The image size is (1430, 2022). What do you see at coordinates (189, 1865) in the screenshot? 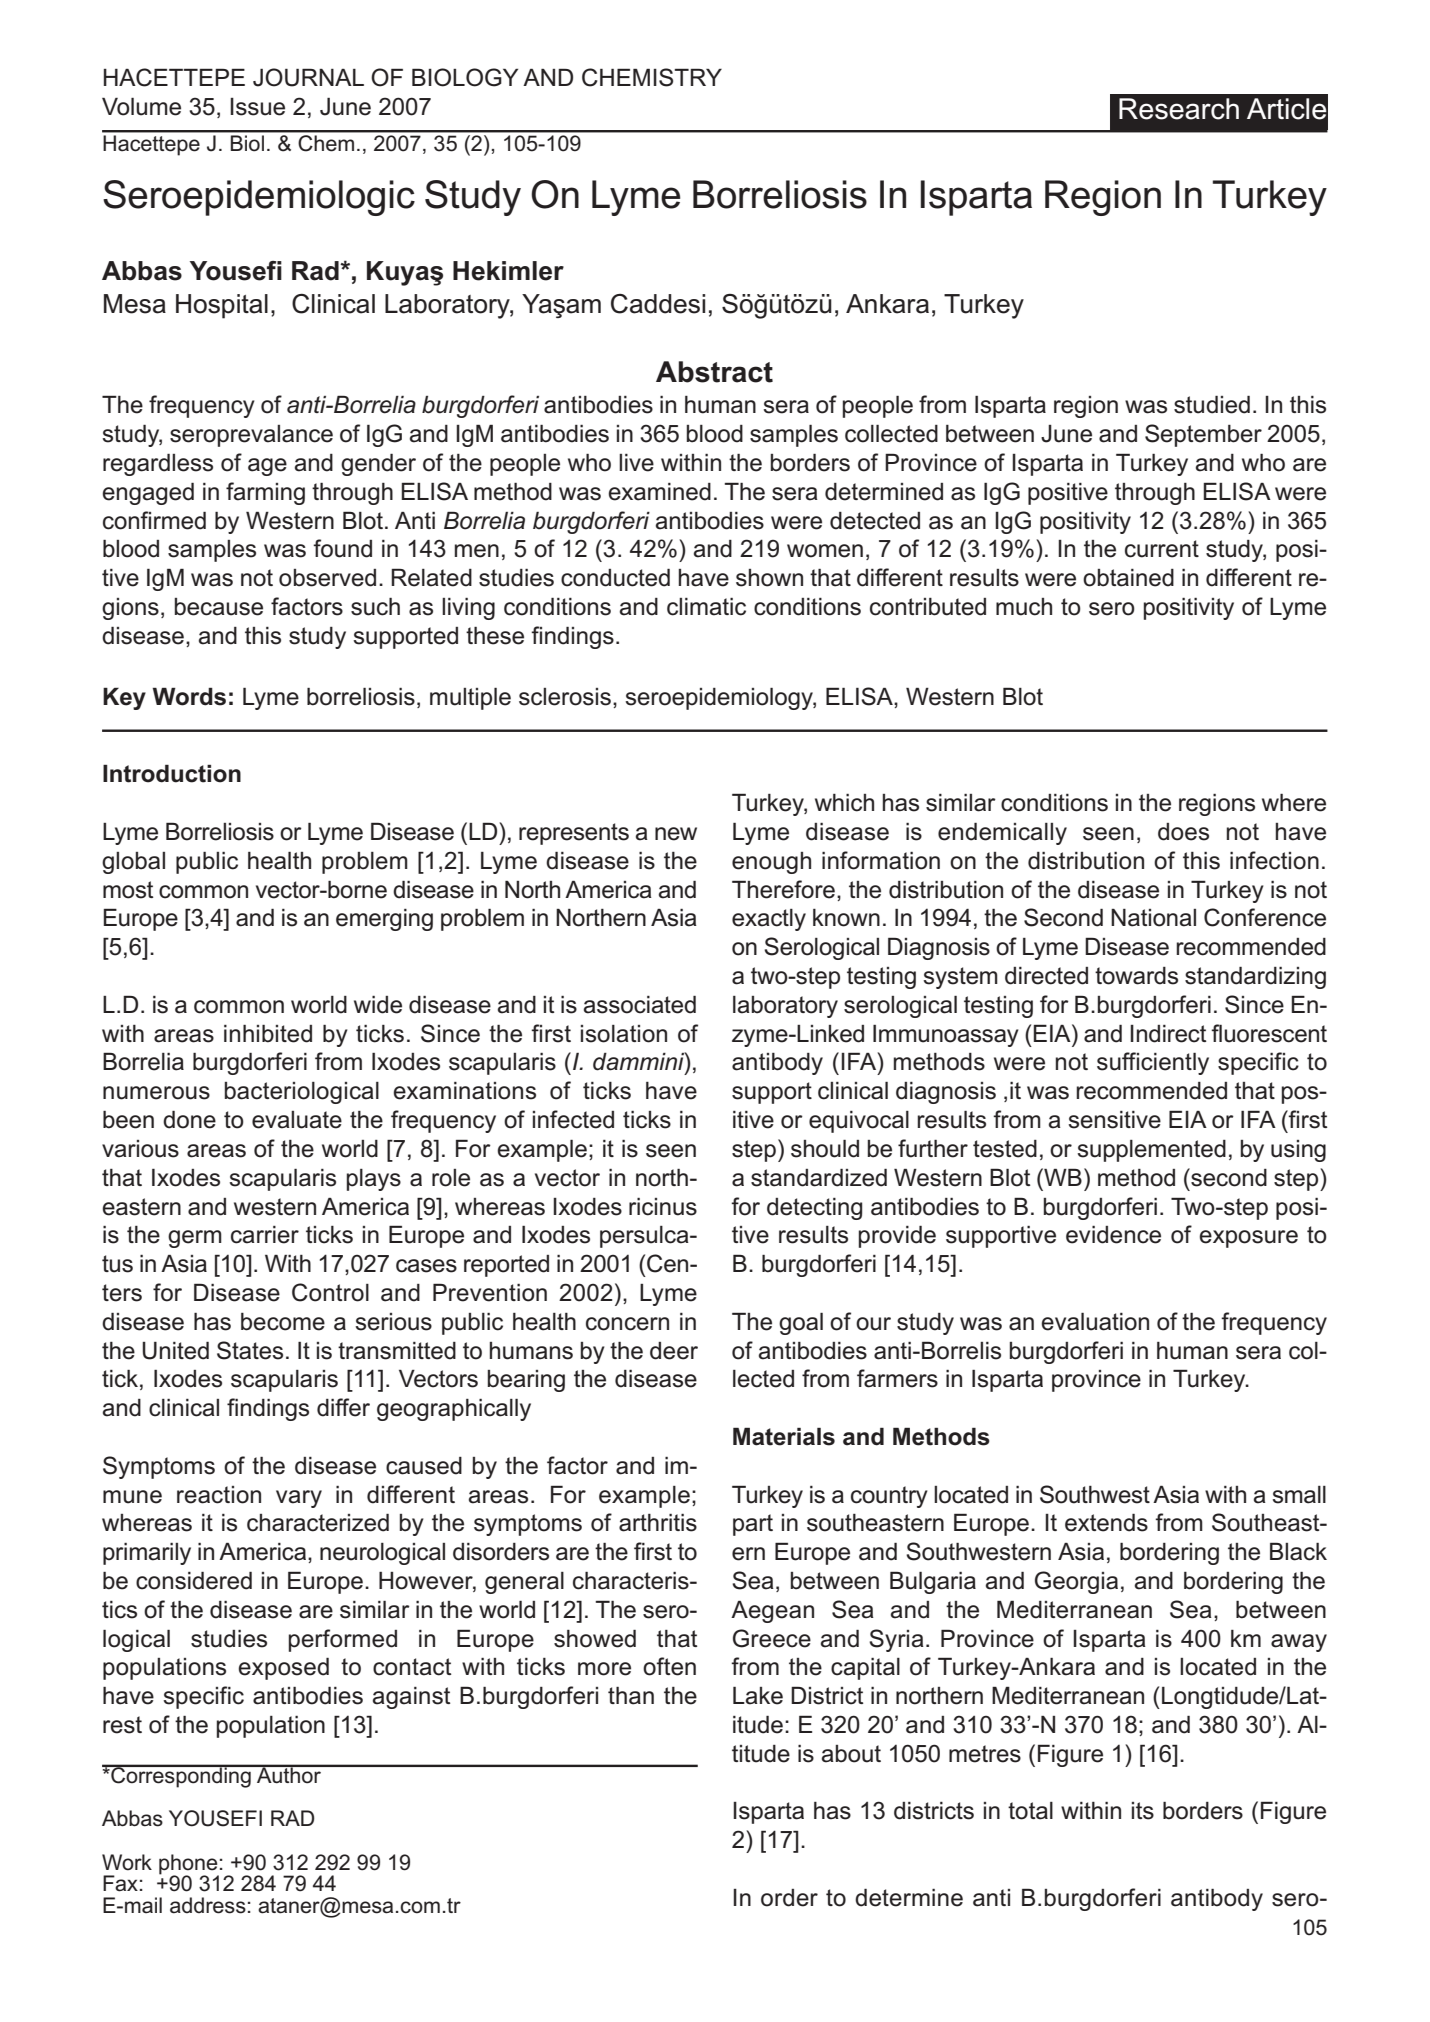
I see `phone` at bounding box center [189, 1865].
